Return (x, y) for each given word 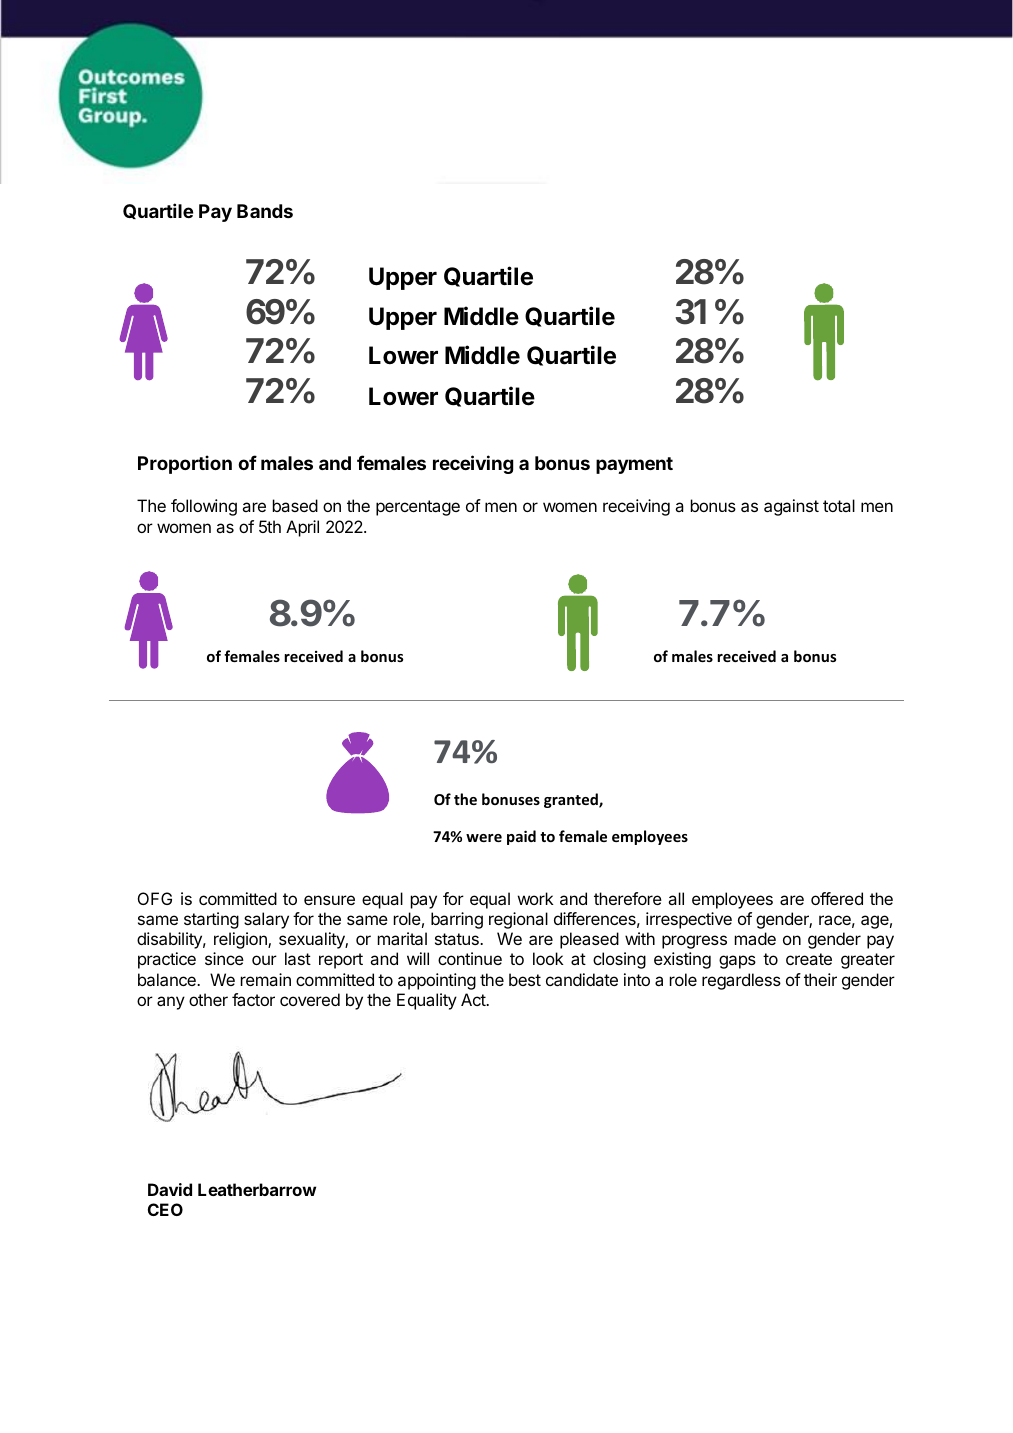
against (791, 507)
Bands (265, 211)
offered (837, 898)
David (170, 1189)
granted (572, 800)
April (302, 528)
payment (634, 465)
